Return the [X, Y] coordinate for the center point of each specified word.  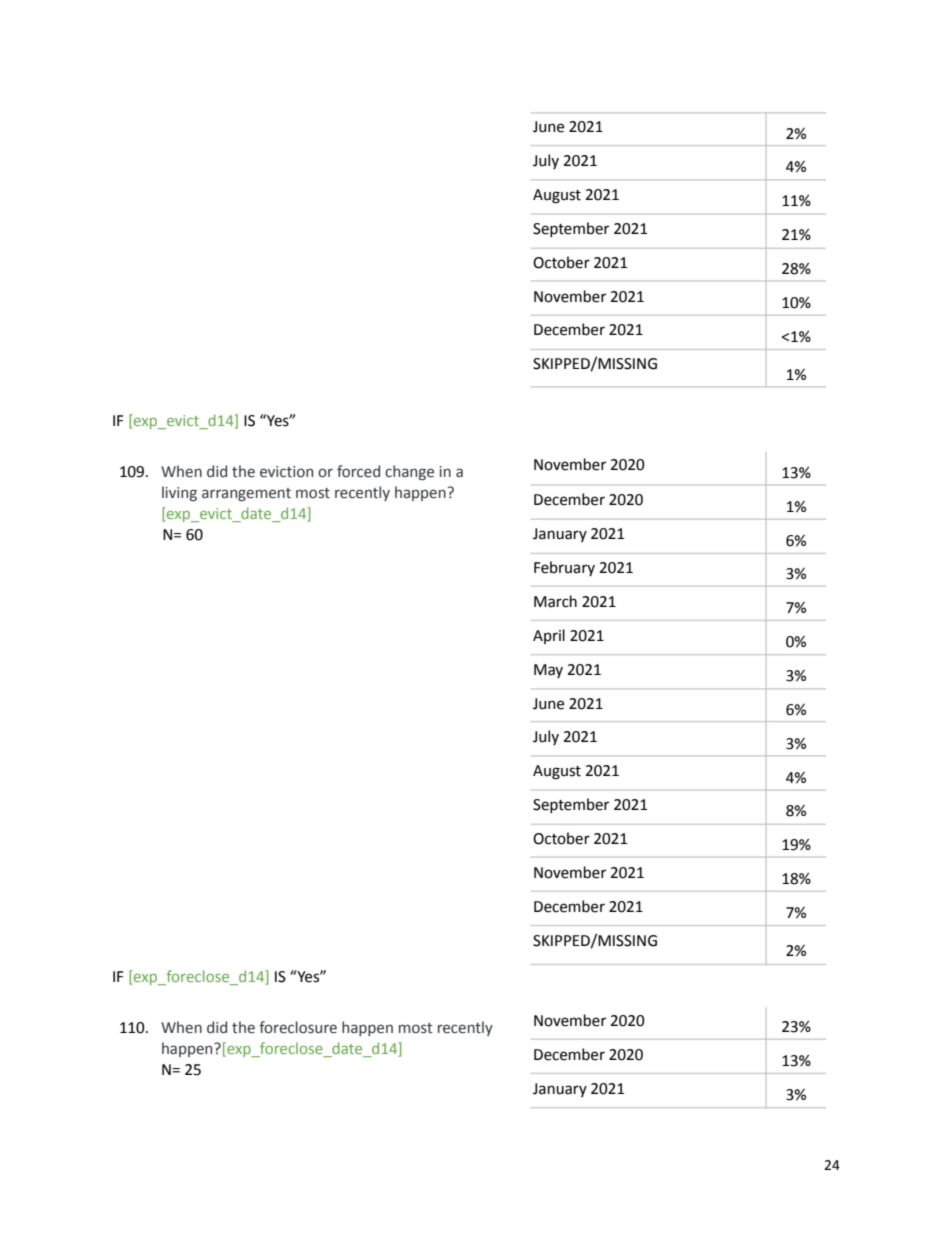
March [555, 601]
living [179, 493]
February [564, 568]
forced [358, 471]
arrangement [246, 494]
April [549, 636]
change [409, 472]
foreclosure [298, 1027]
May [548, 671]
